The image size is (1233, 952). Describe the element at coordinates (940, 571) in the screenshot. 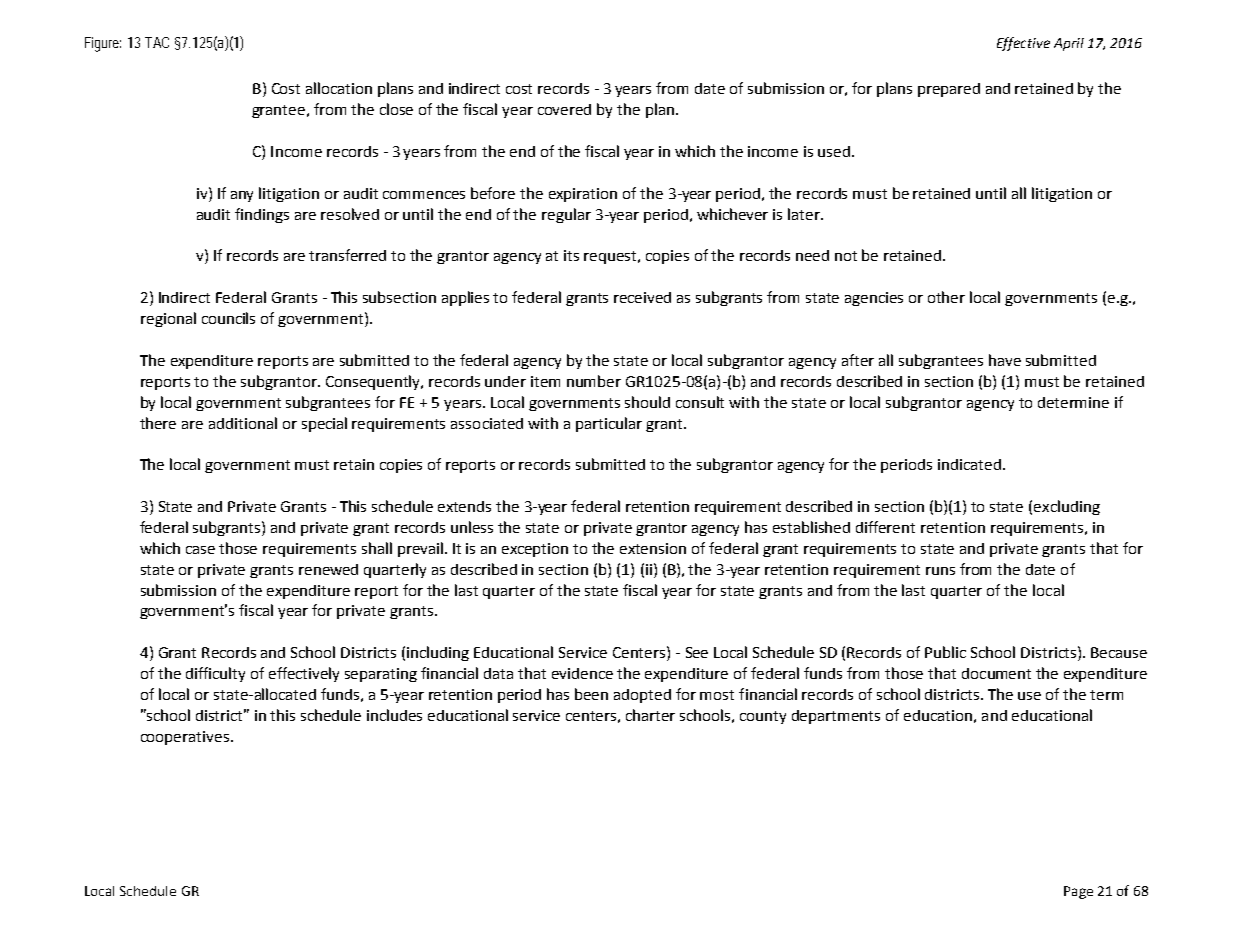

I see `runs` at that location.
